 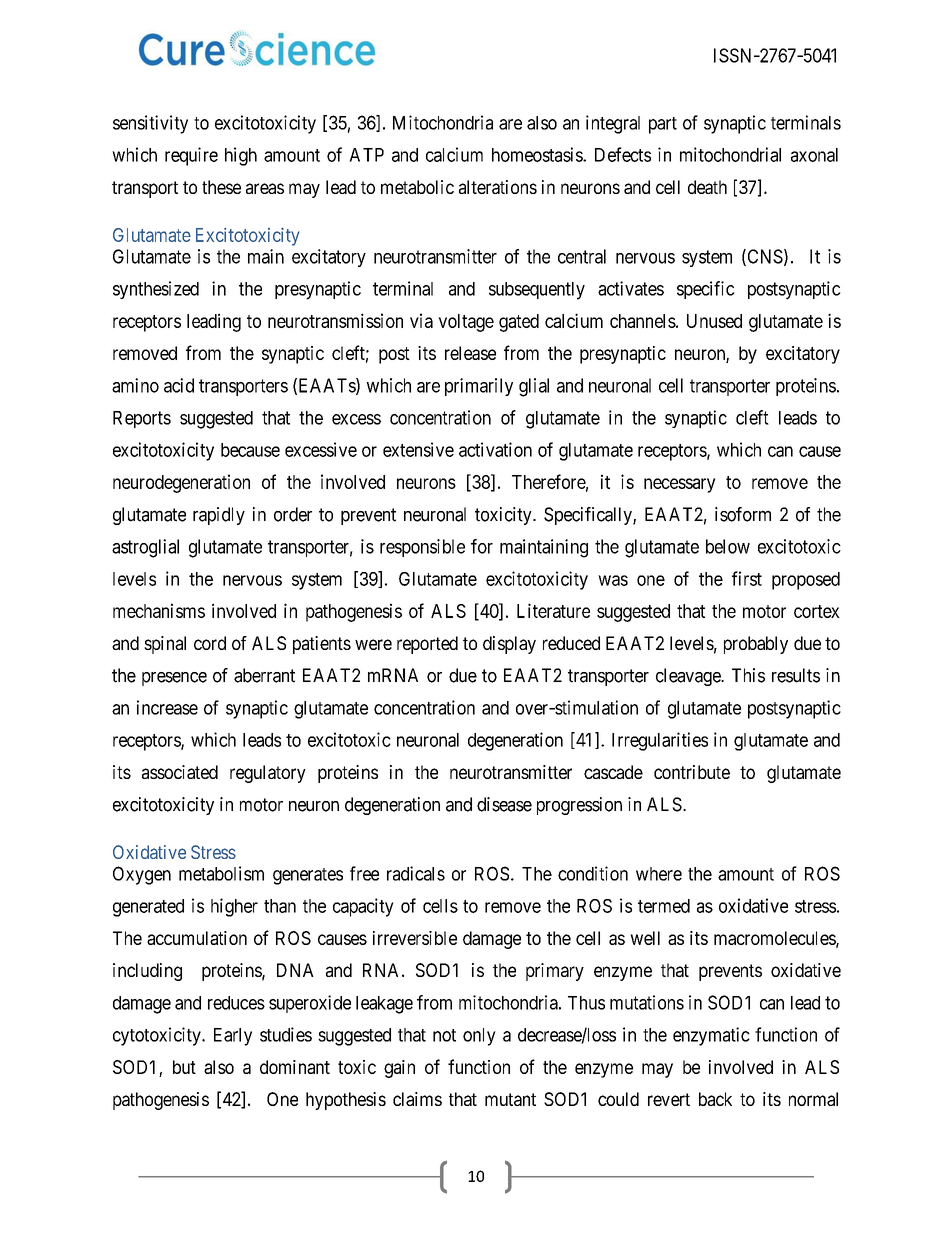 I want to click on death, so click(x=707, y=187).
